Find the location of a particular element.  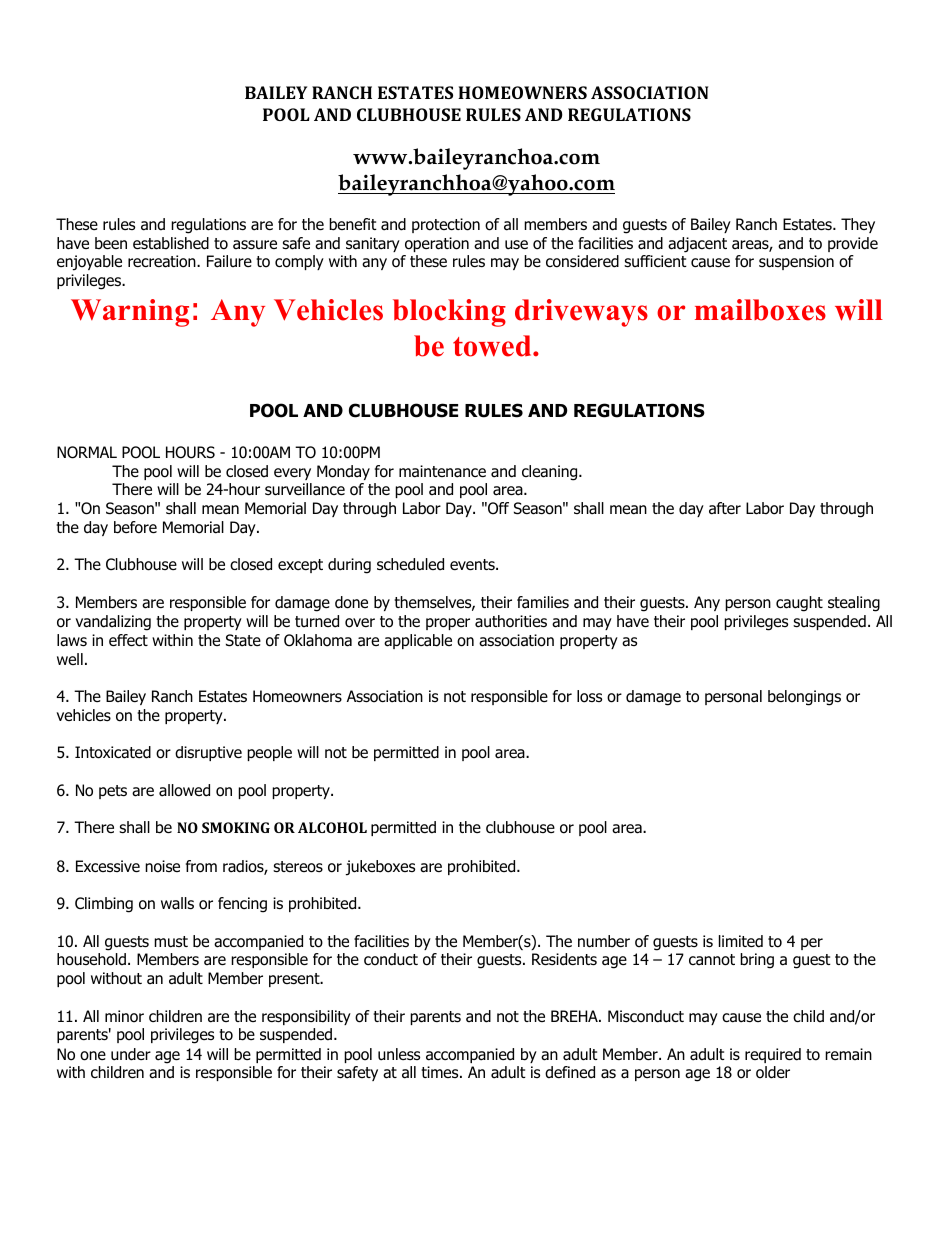

operation is located at coordinates (437, 244).
